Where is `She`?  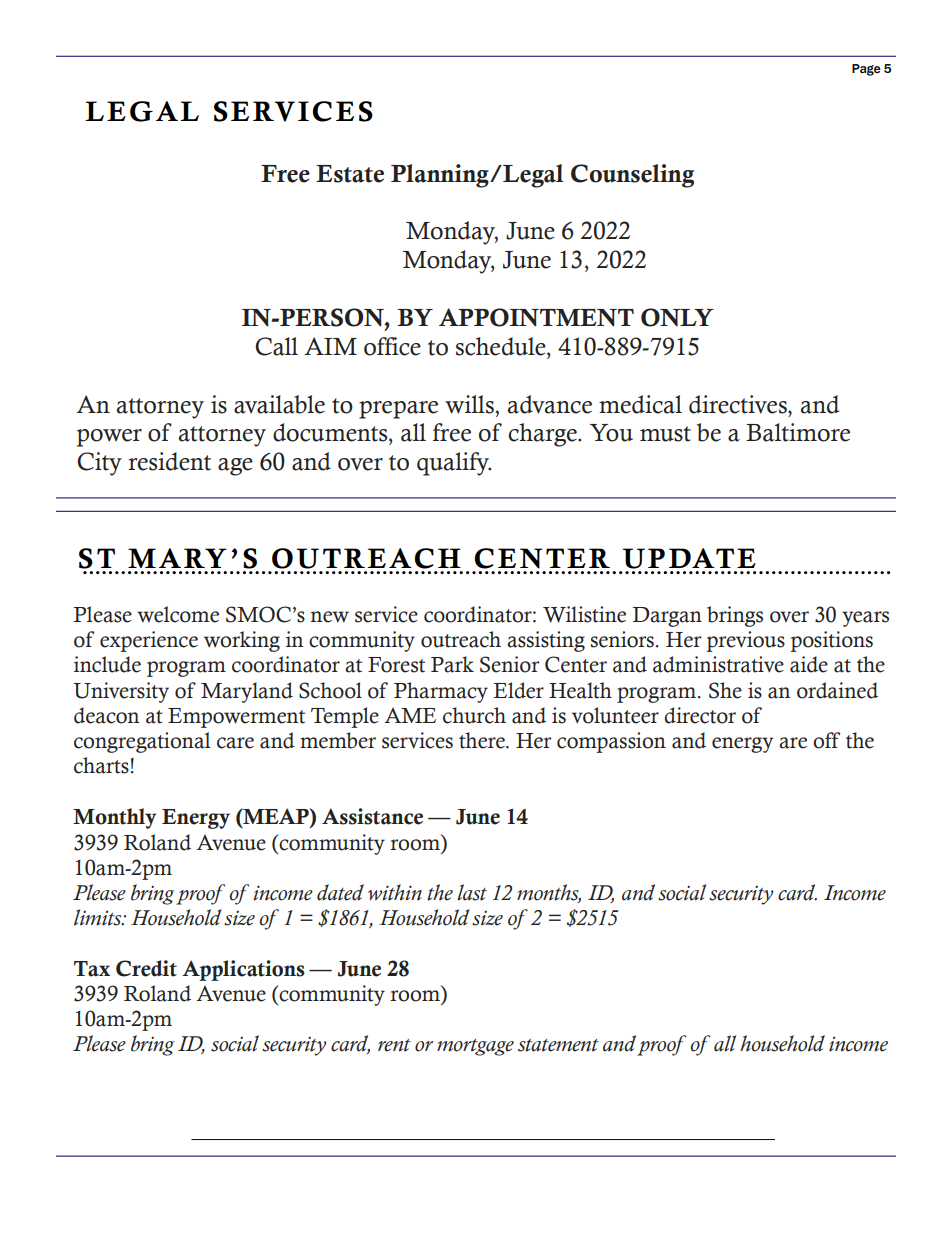 She is located at coordinates (725, 690).
